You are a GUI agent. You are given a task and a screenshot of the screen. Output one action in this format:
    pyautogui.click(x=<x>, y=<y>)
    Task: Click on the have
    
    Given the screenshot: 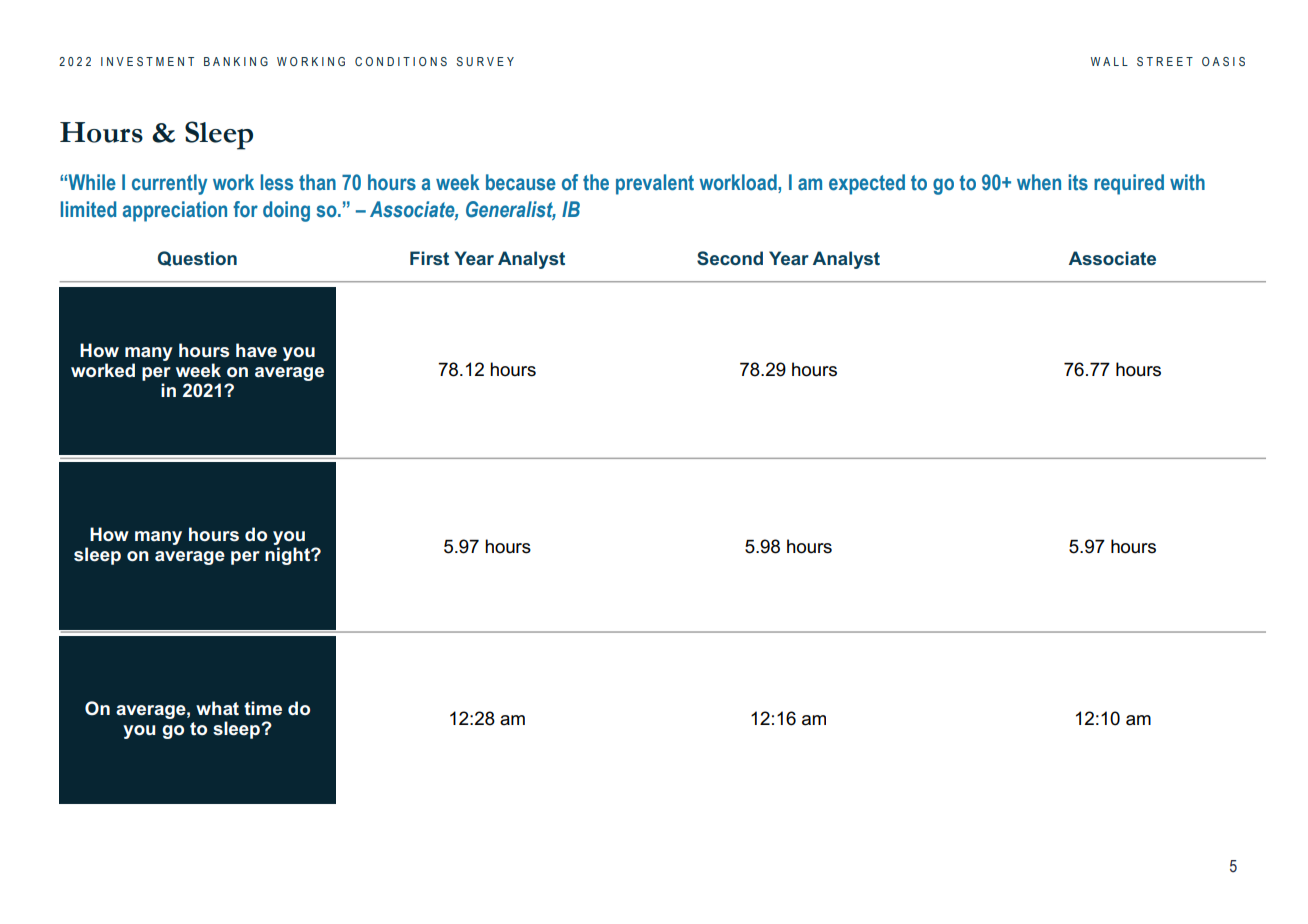 What is the action you would take?
    pyautogui.click(x=256, y=350)
